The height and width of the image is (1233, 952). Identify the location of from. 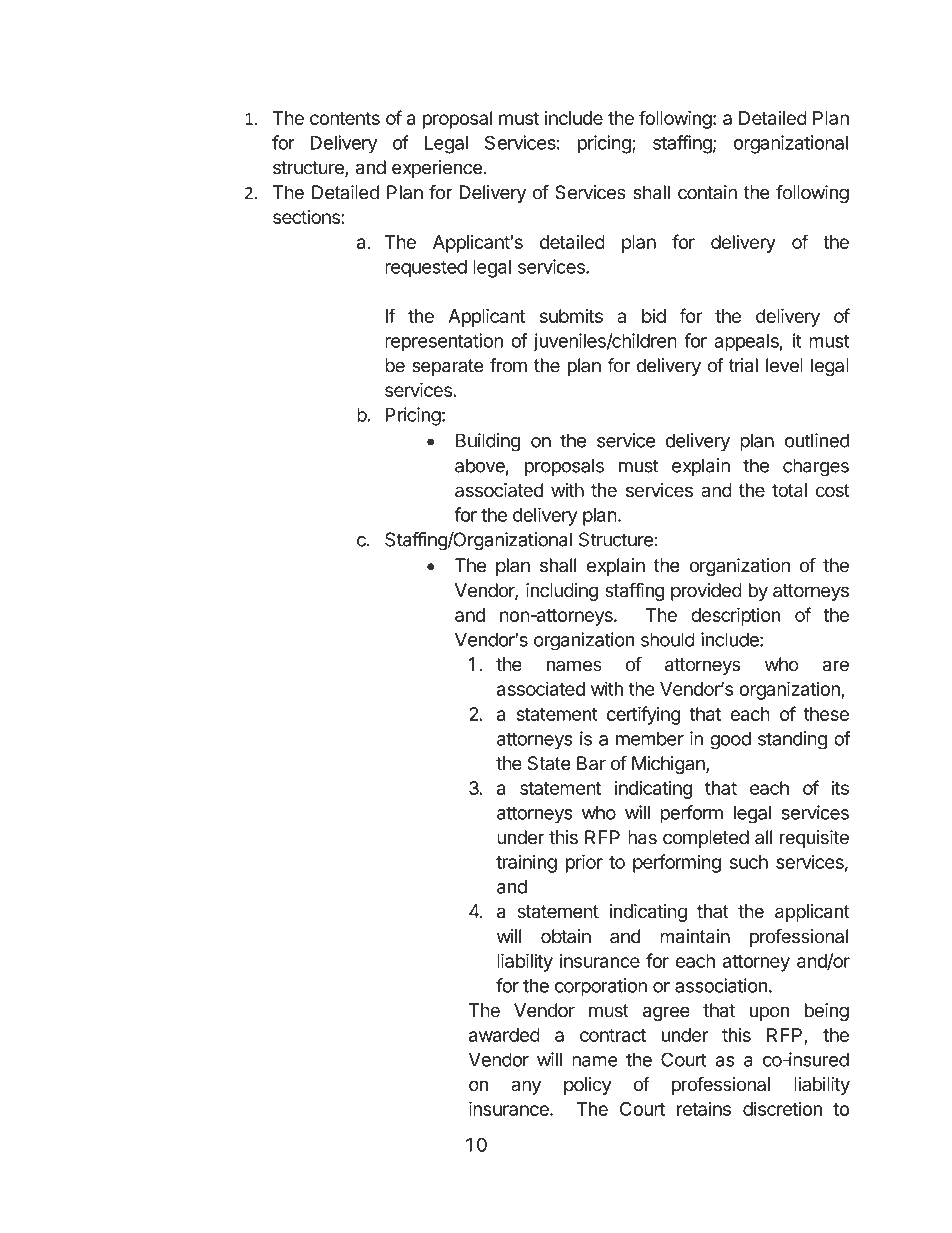
(508, 365).
